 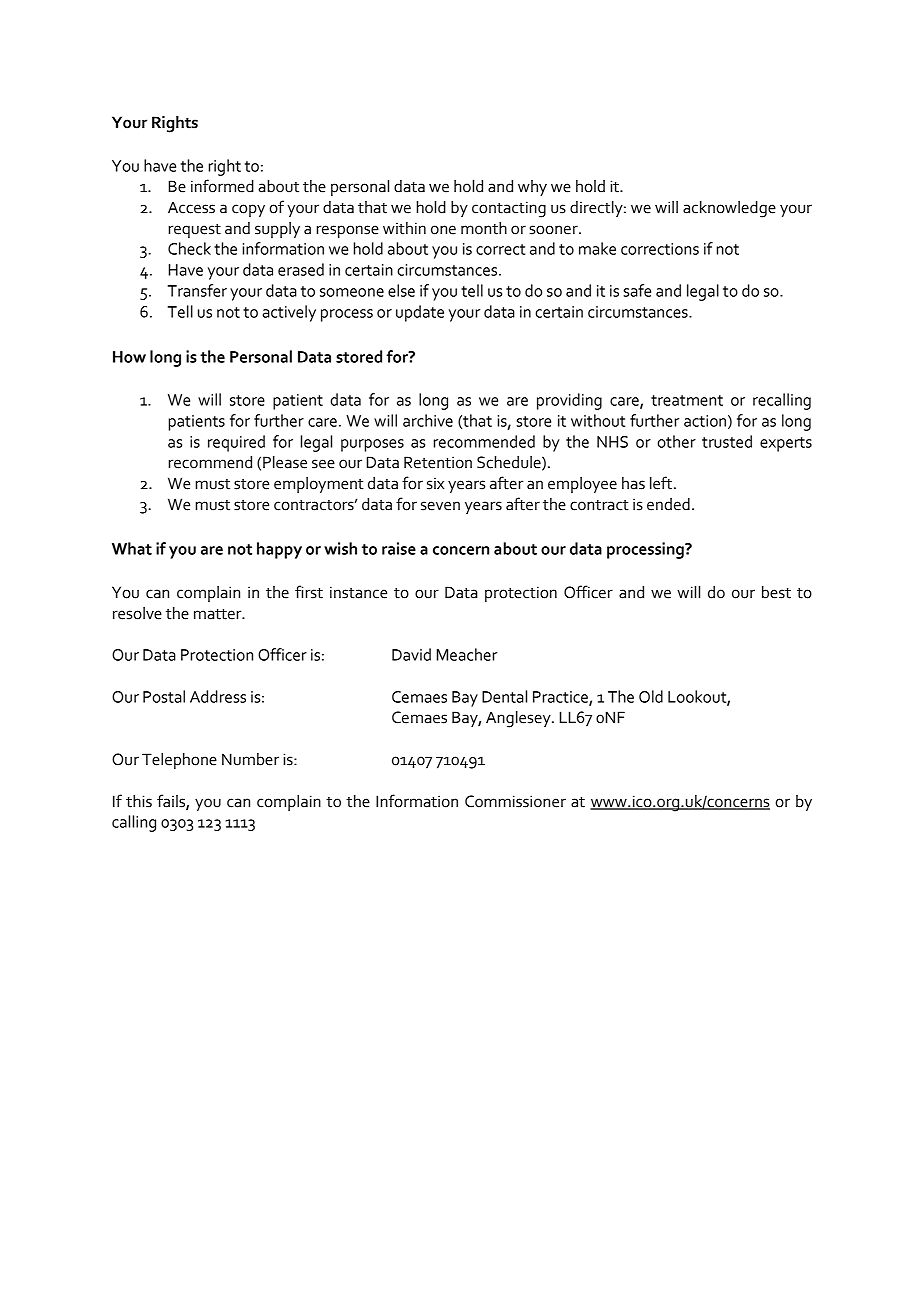 What do you see at coordinates (504, 696) in the page?
I see `Dental` at bounding box center [504, 696].
